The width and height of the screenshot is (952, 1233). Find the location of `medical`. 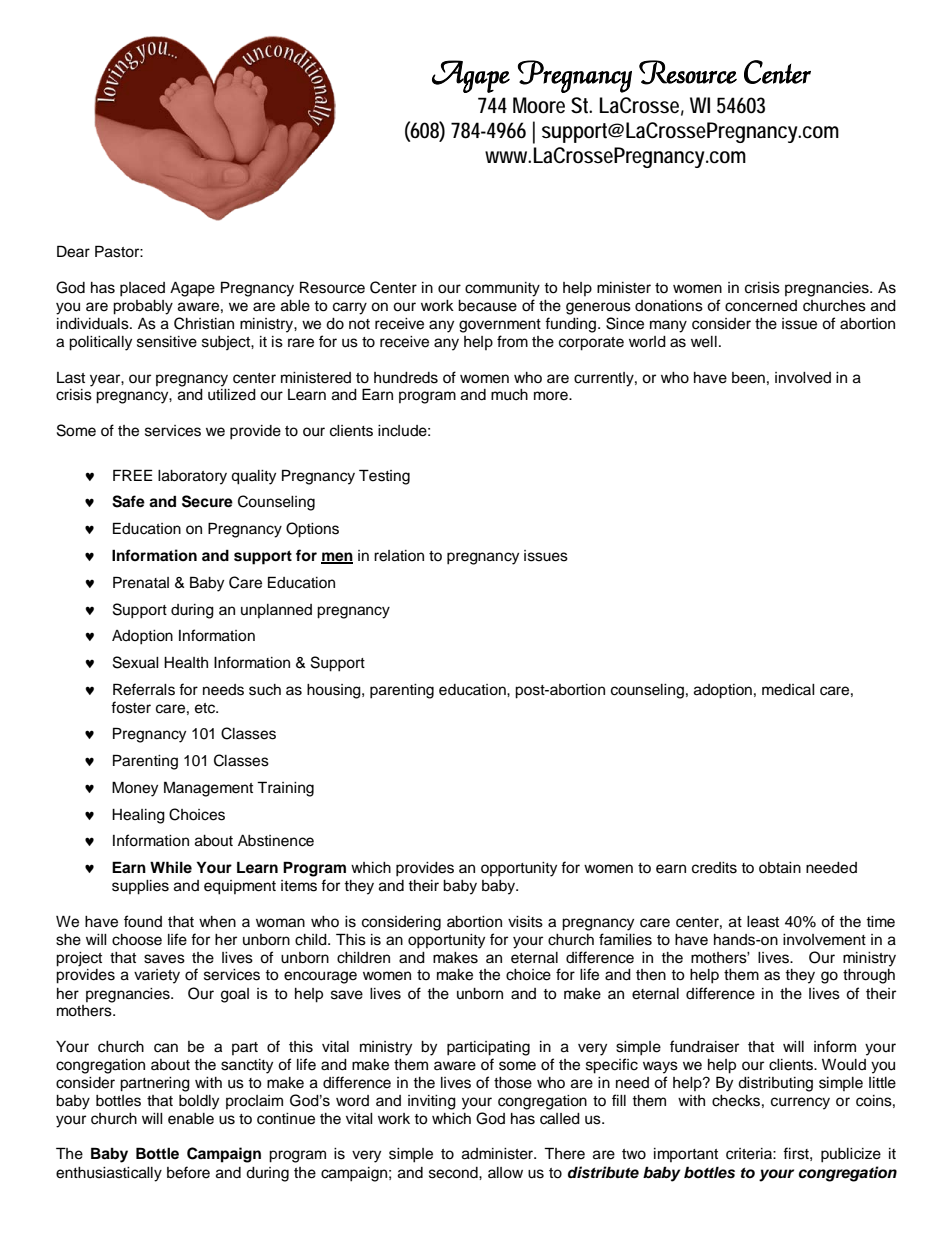

medical is located at coordinates (788, 690).
